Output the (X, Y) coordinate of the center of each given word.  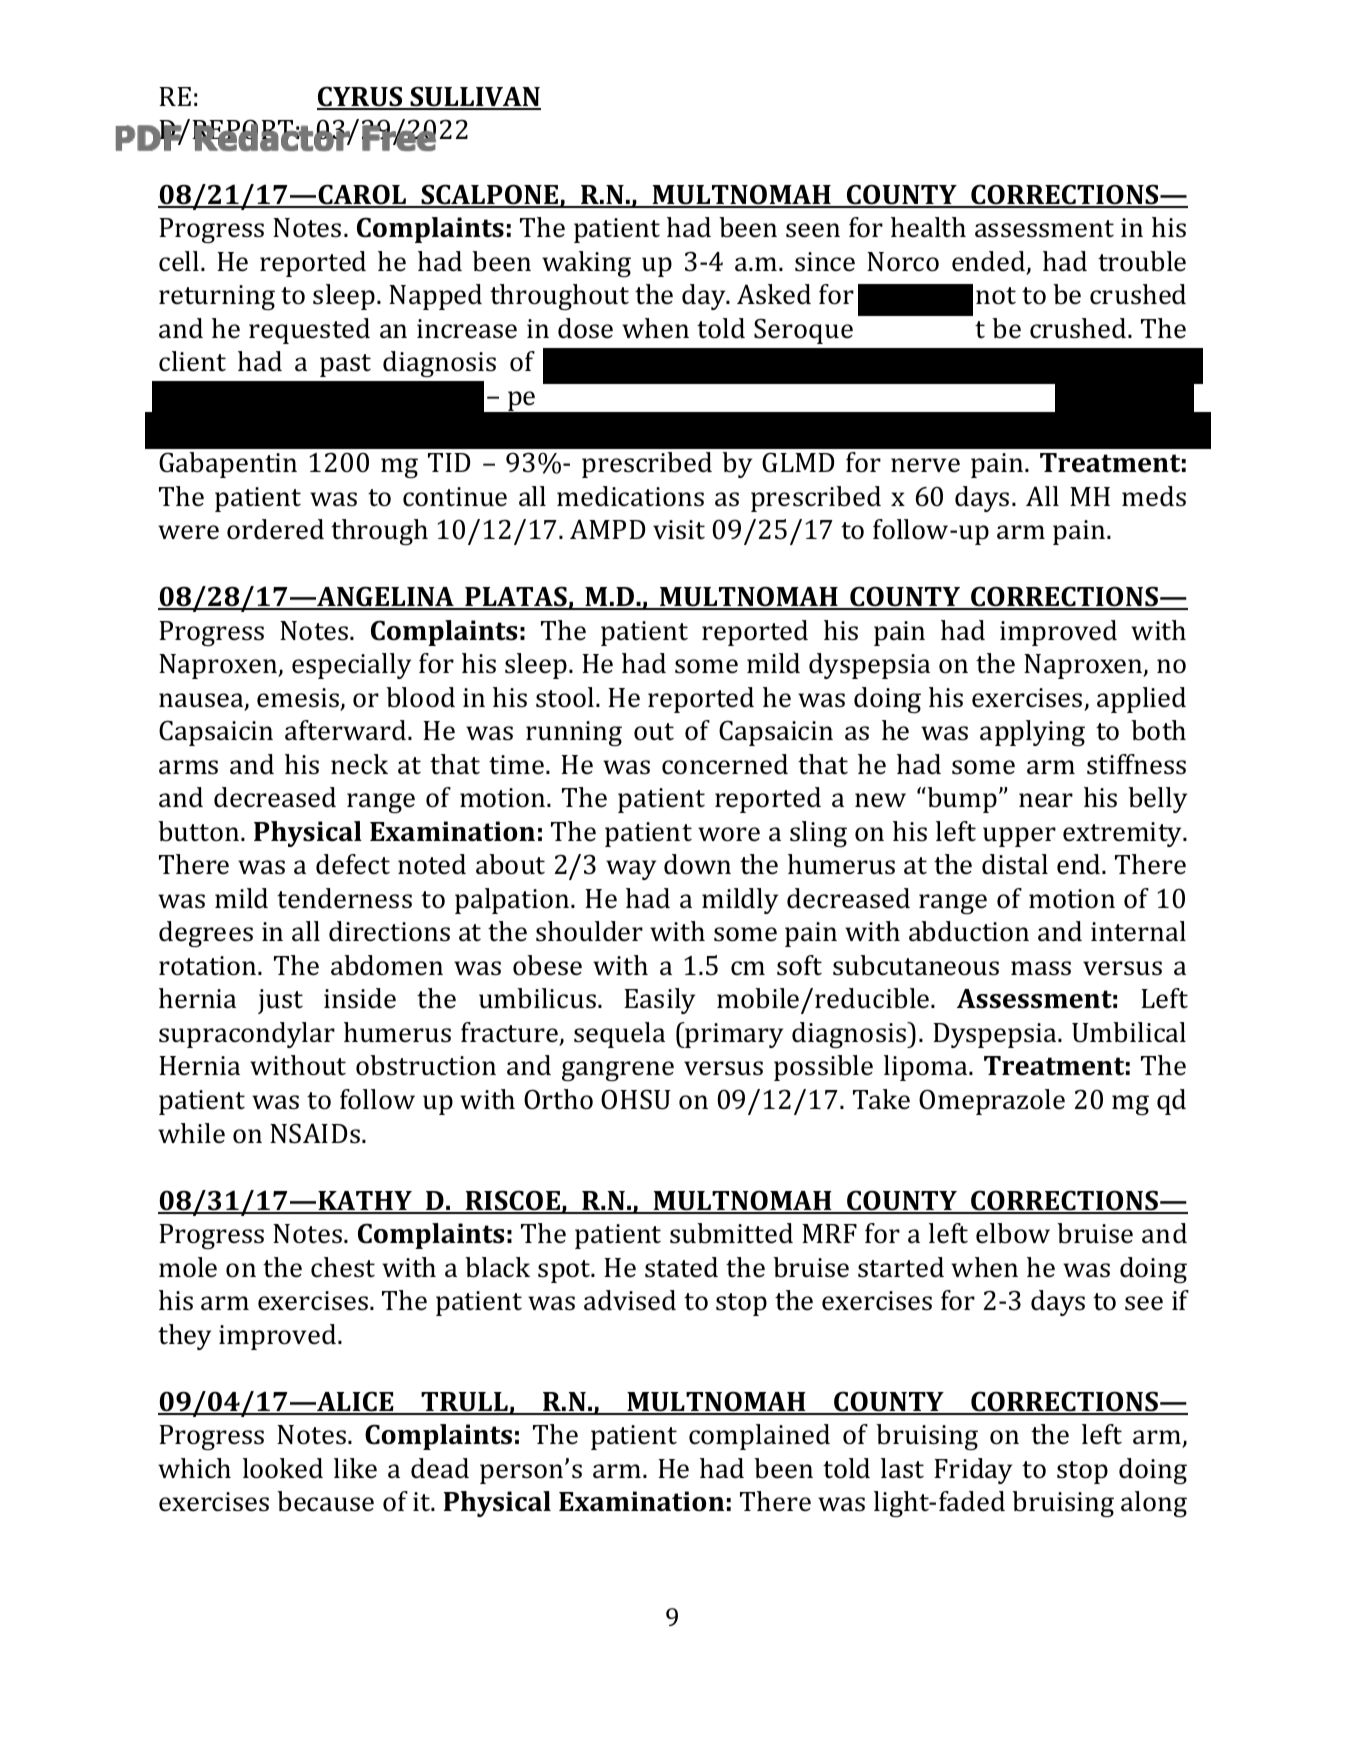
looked (283, 1468)
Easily (659, 1001)
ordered (275, 529)
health (928, 227)
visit (679, 530)
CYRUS (361, 97)
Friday (973, 1471)
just (280, 1001)
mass (1041, 968)
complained (759, 1437)
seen (813, 230)
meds (1154, 496)
